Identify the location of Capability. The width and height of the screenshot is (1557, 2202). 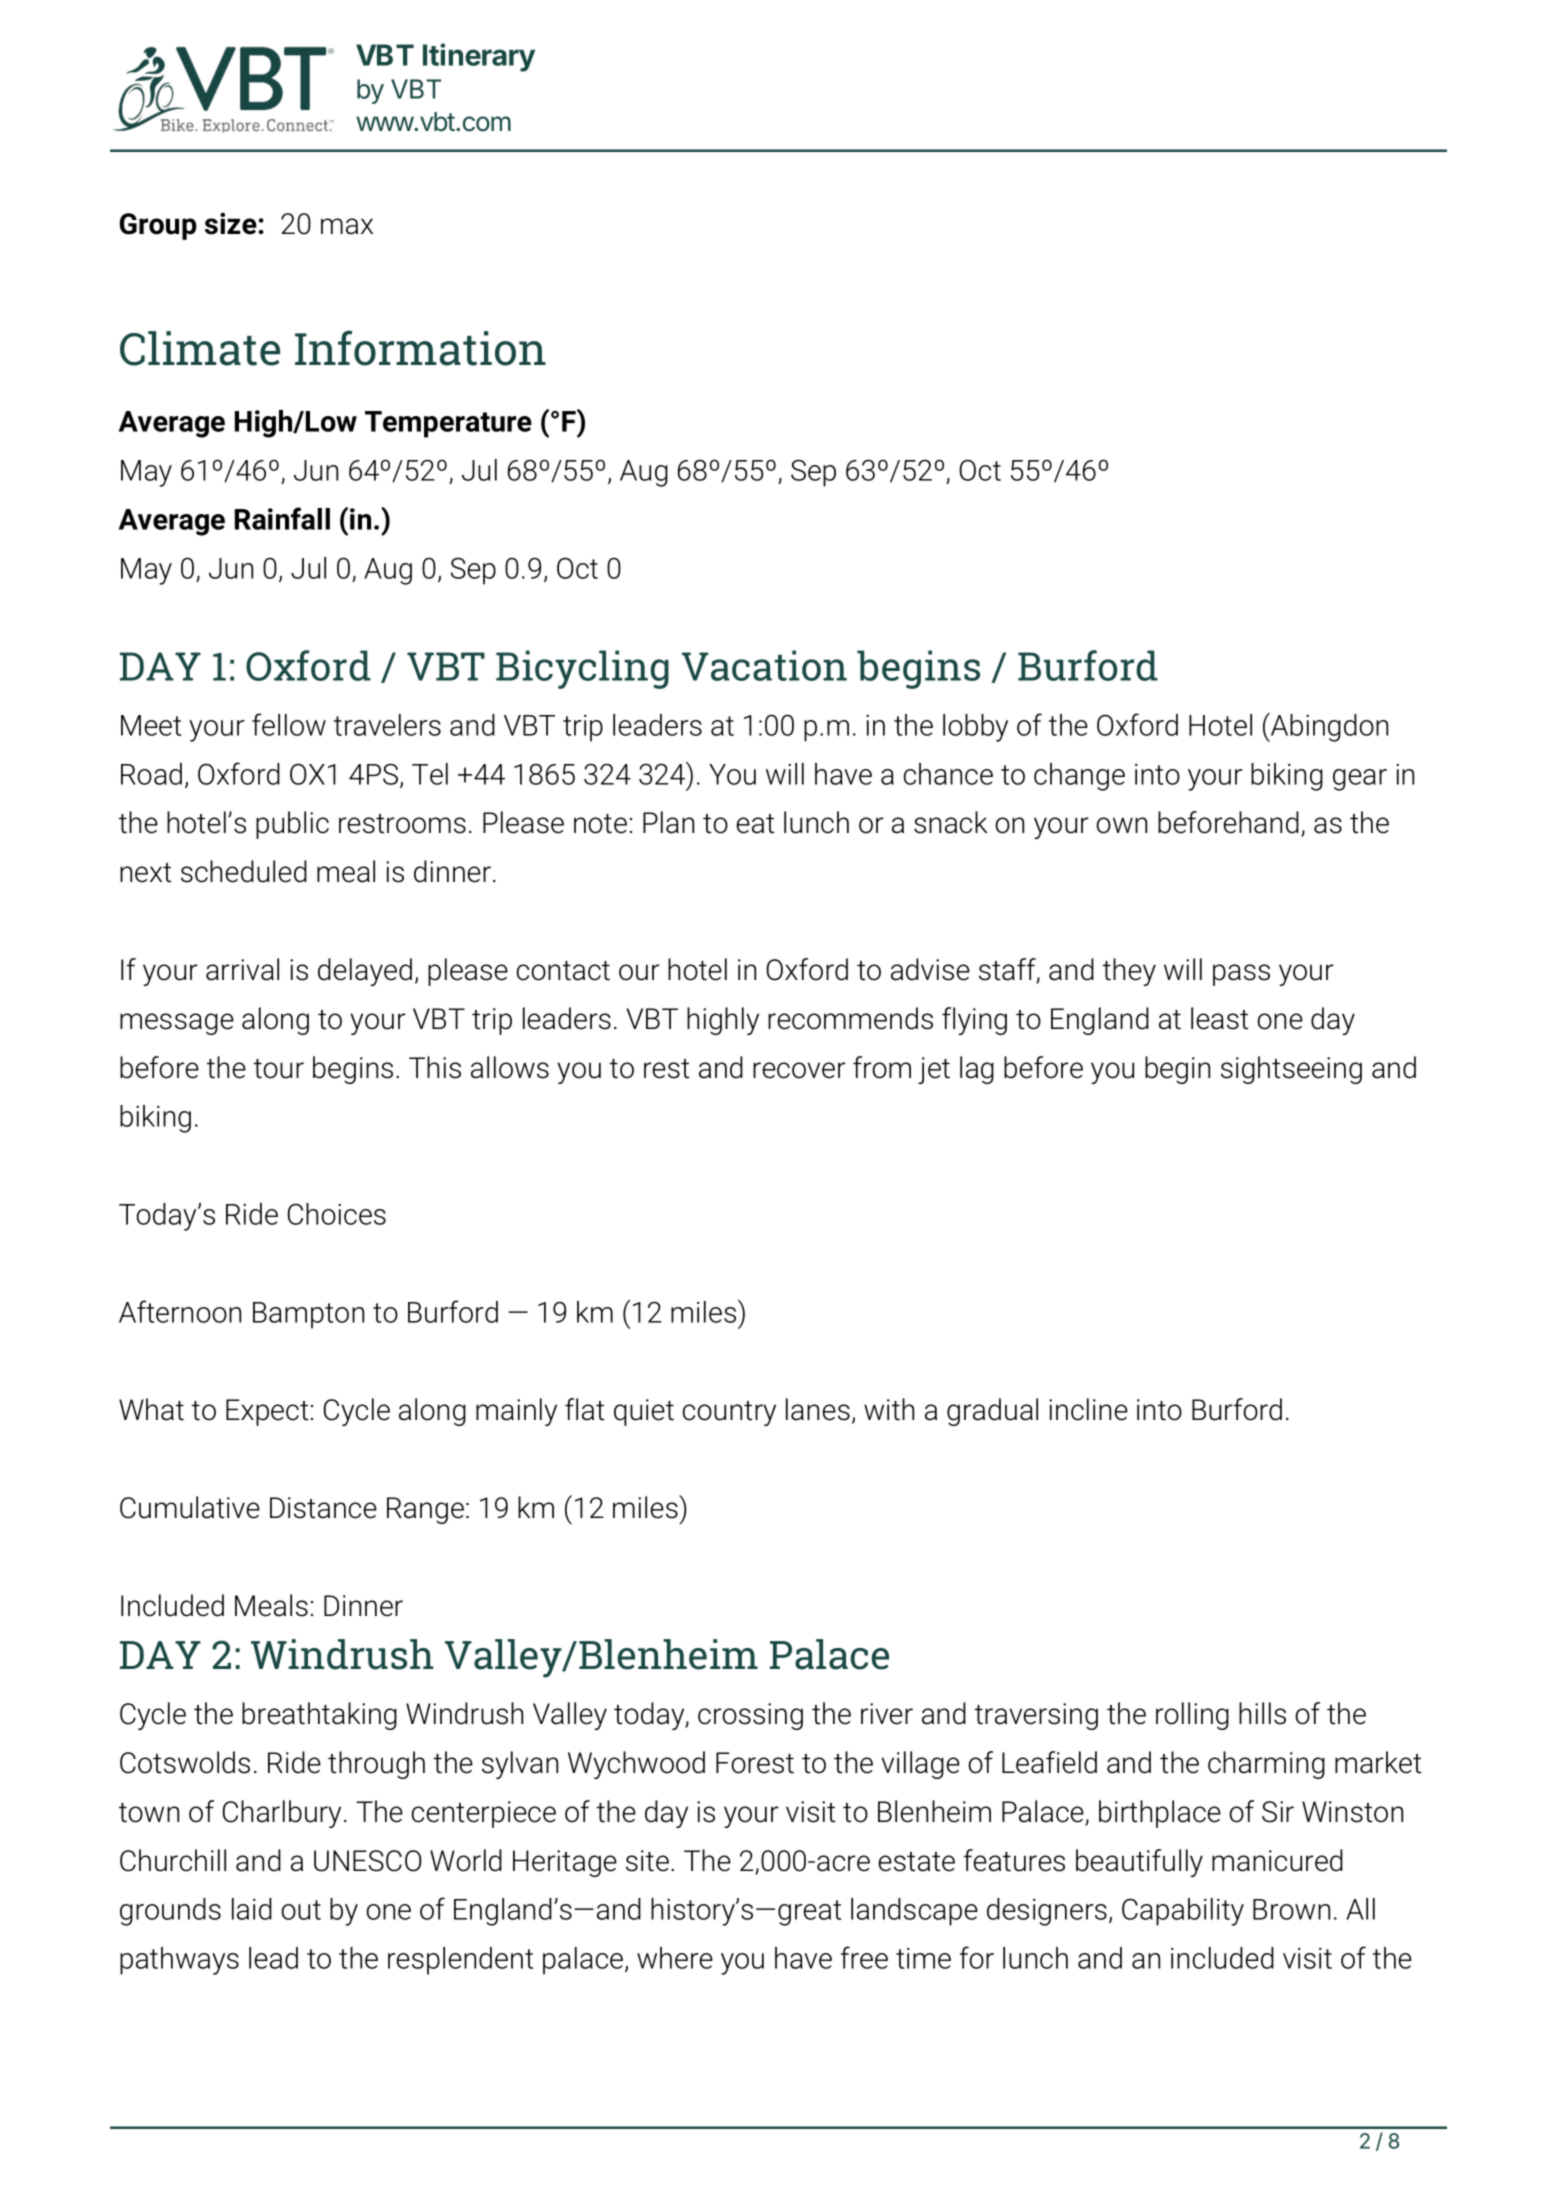
(1183, 1912).
